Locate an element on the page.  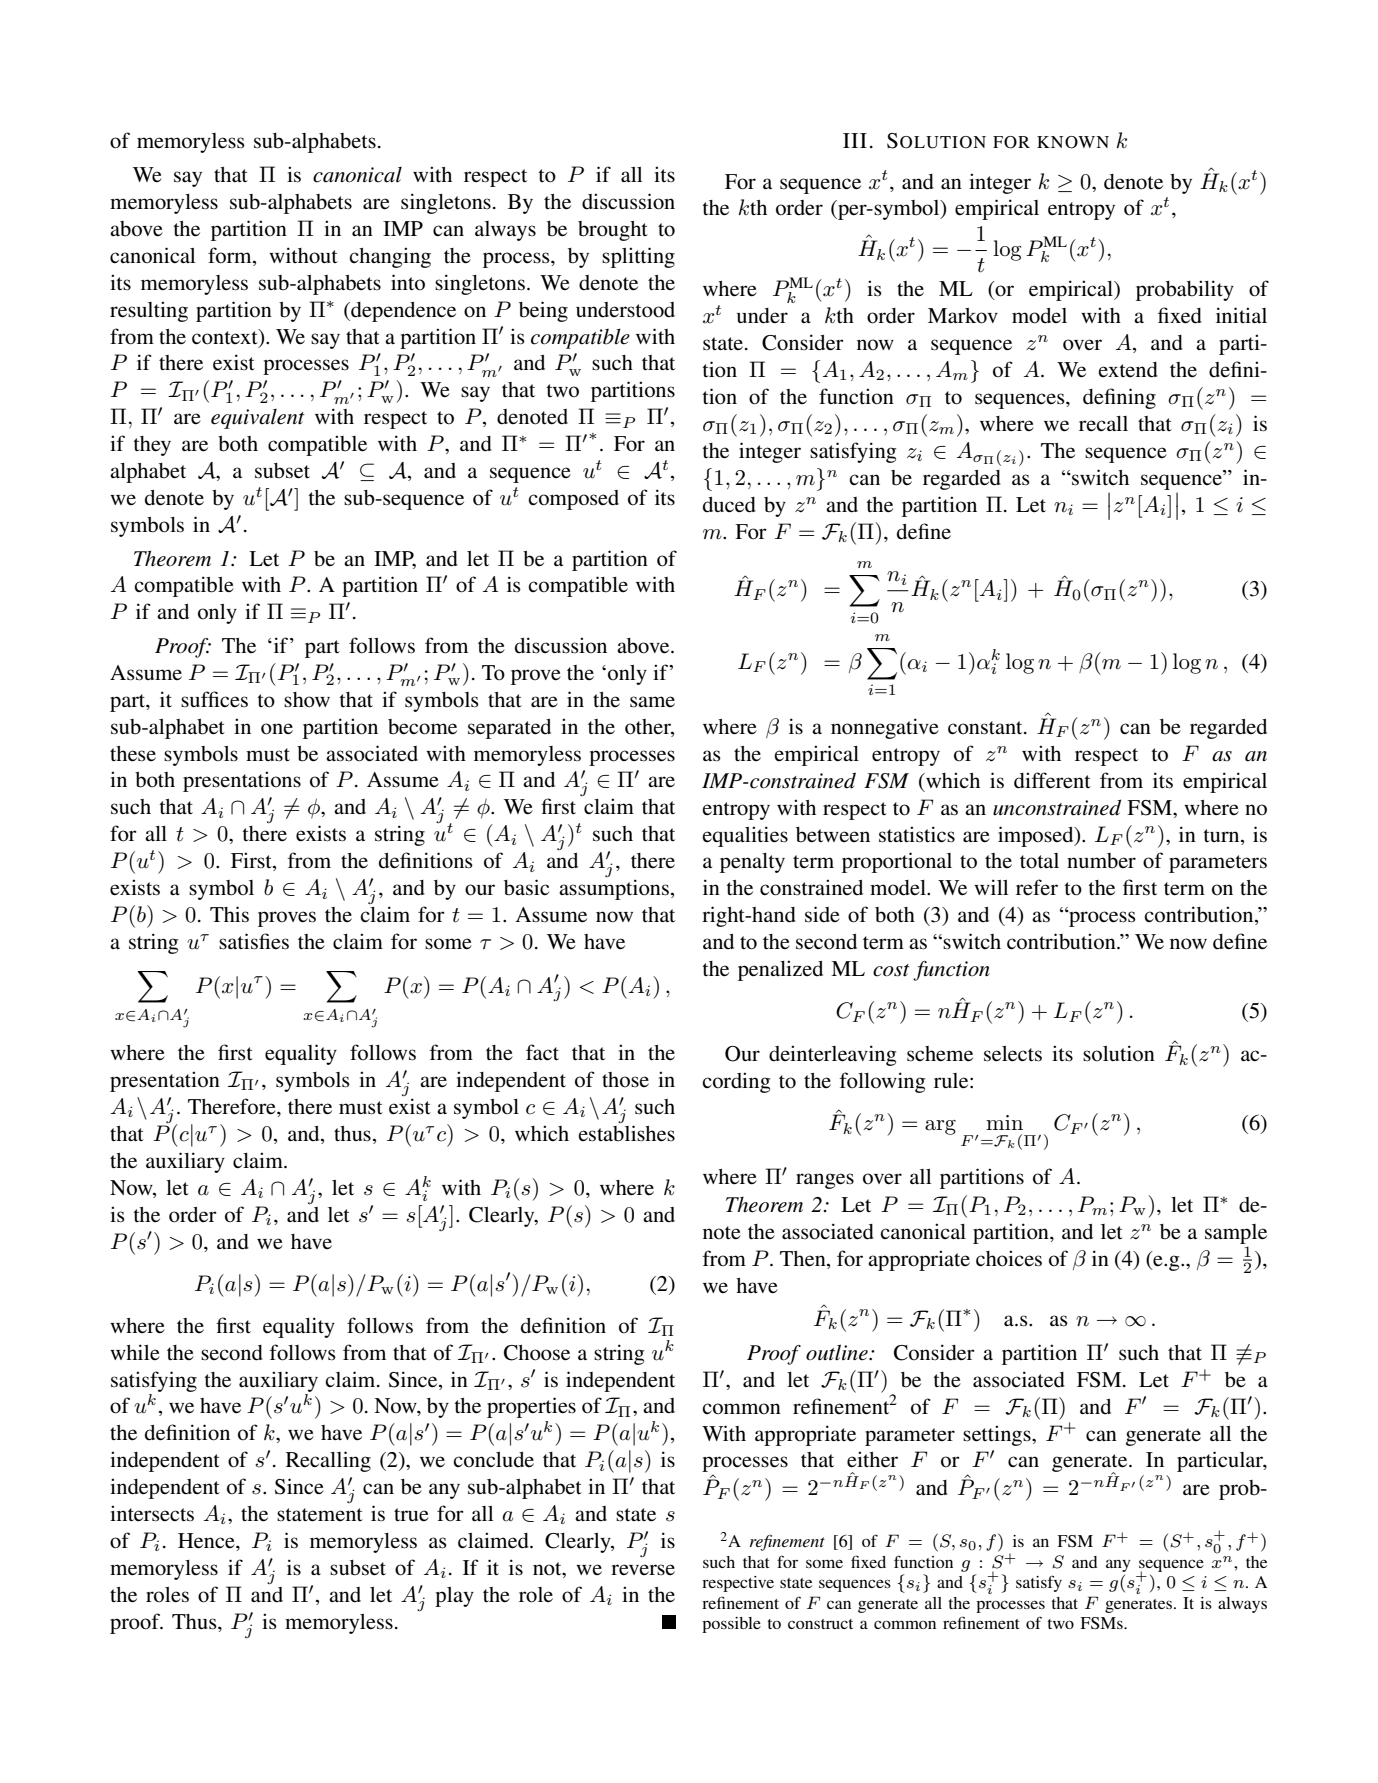
reverse is located at coordinates (643, 1570).
